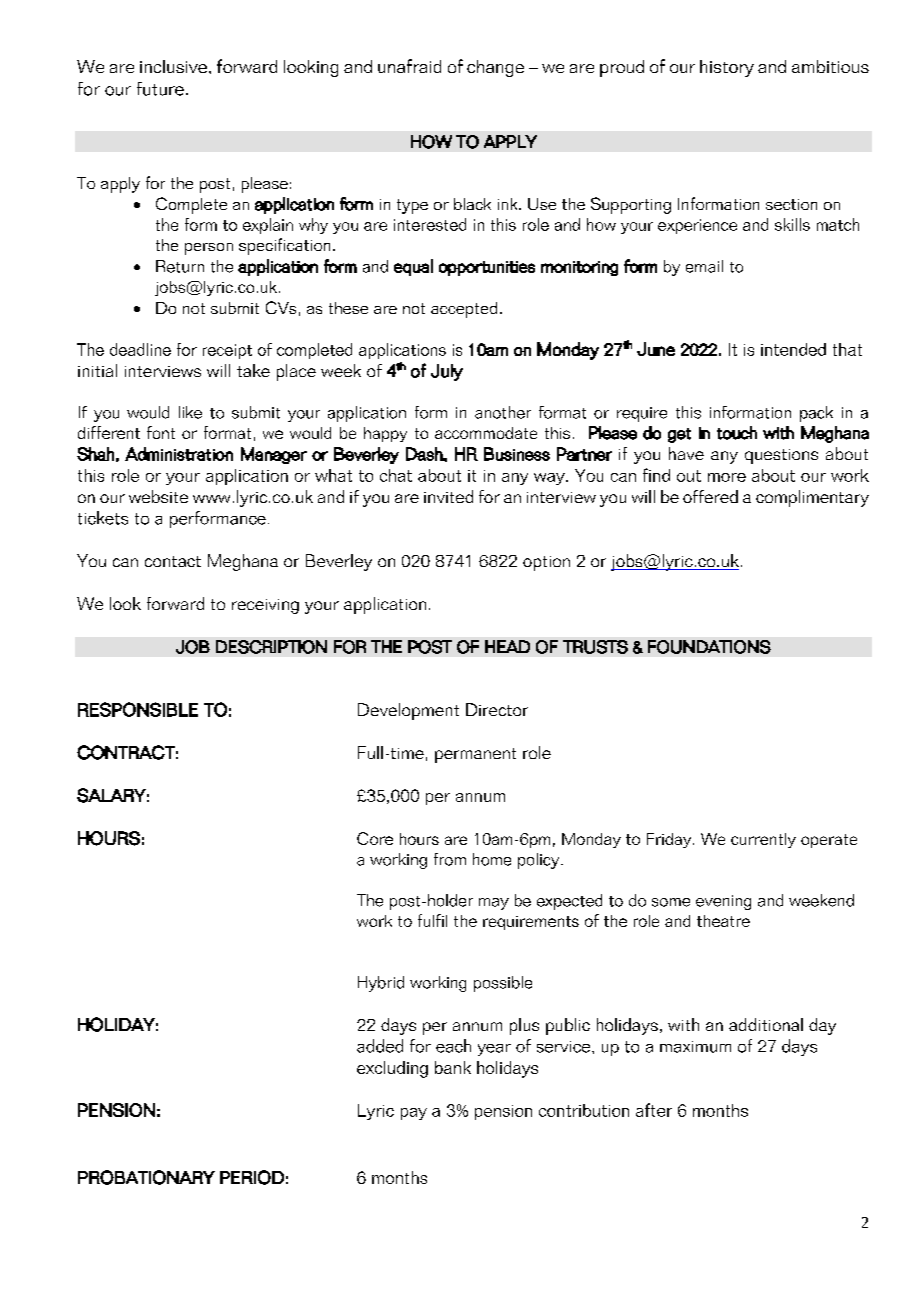 The height and width of the document is (1308, 924). I want to click on FOUNDATIONS, so click(709, 647).
